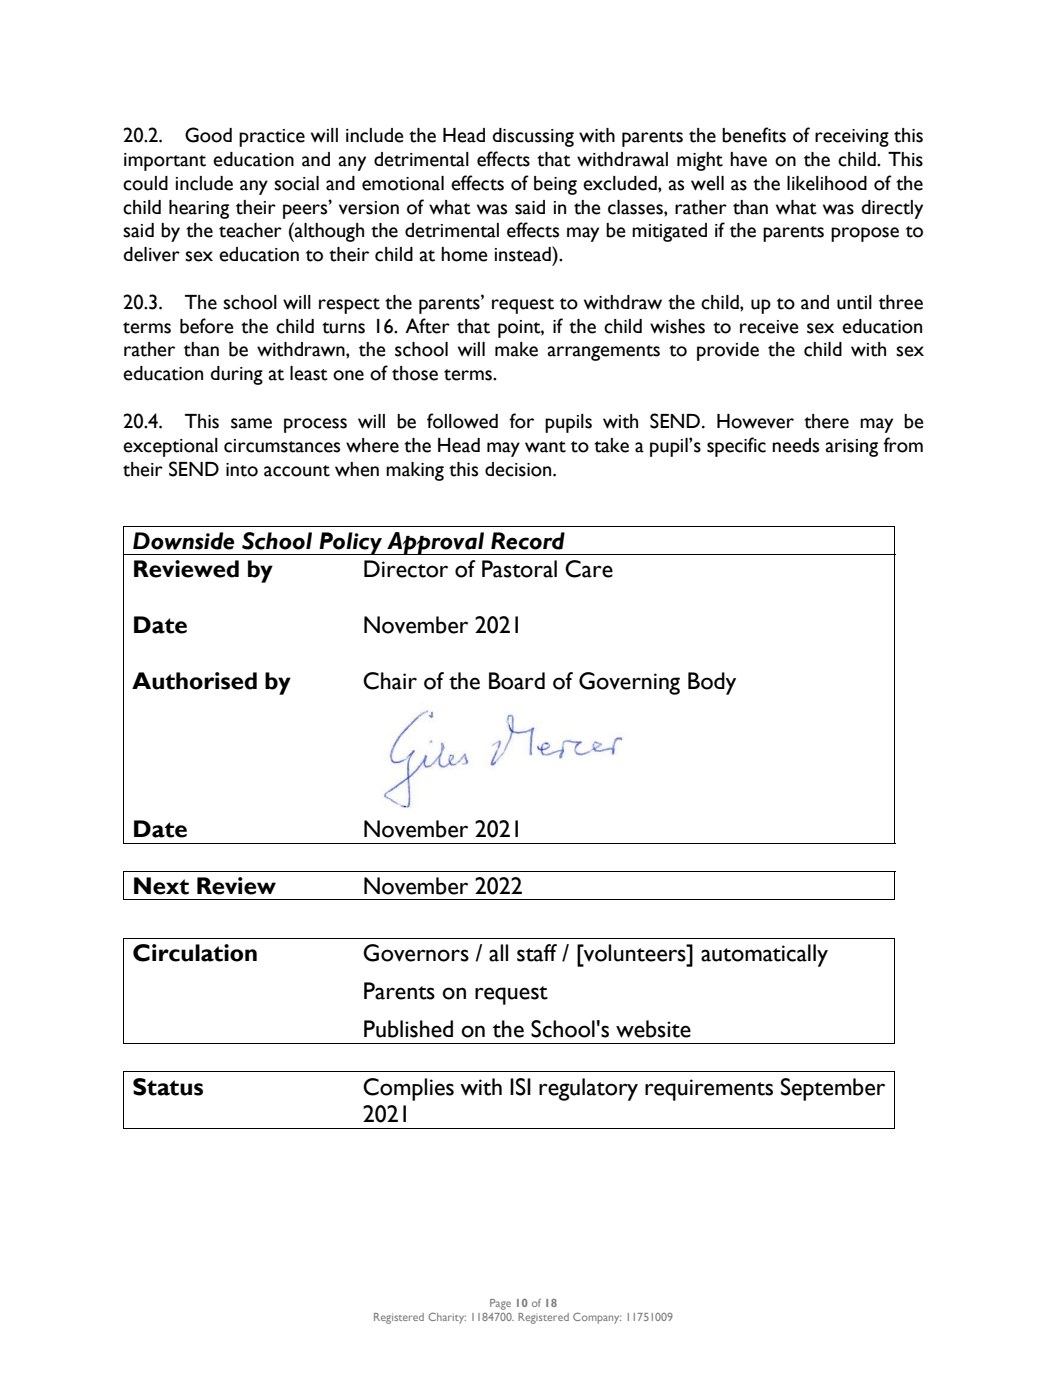  I want to click on being, so click(555, 185).
